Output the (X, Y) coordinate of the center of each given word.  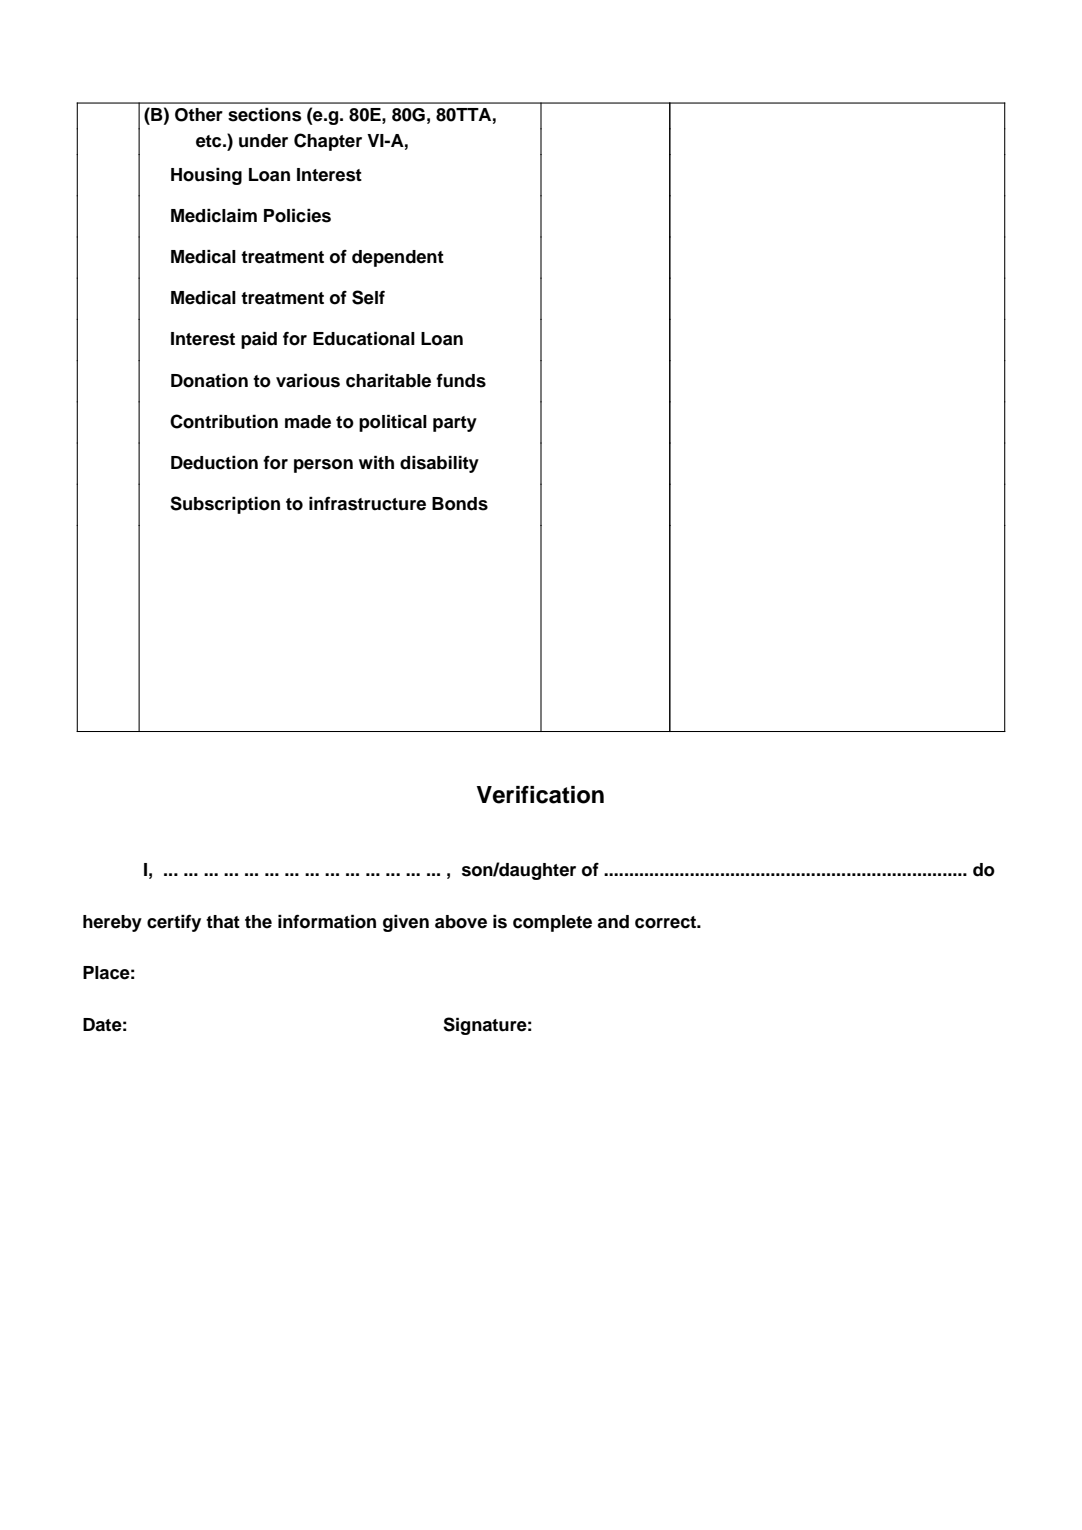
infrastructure (367, 503)
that (223, 922)
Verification (540, 795)
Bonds (460, 504)
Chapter (328, 142)
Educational (364, 338)
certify (174, 923)
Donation (209, 380)
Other (199, 115)
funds (461, 381)
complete (552, 923)
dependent (398, 258)
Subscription (225, 505)
